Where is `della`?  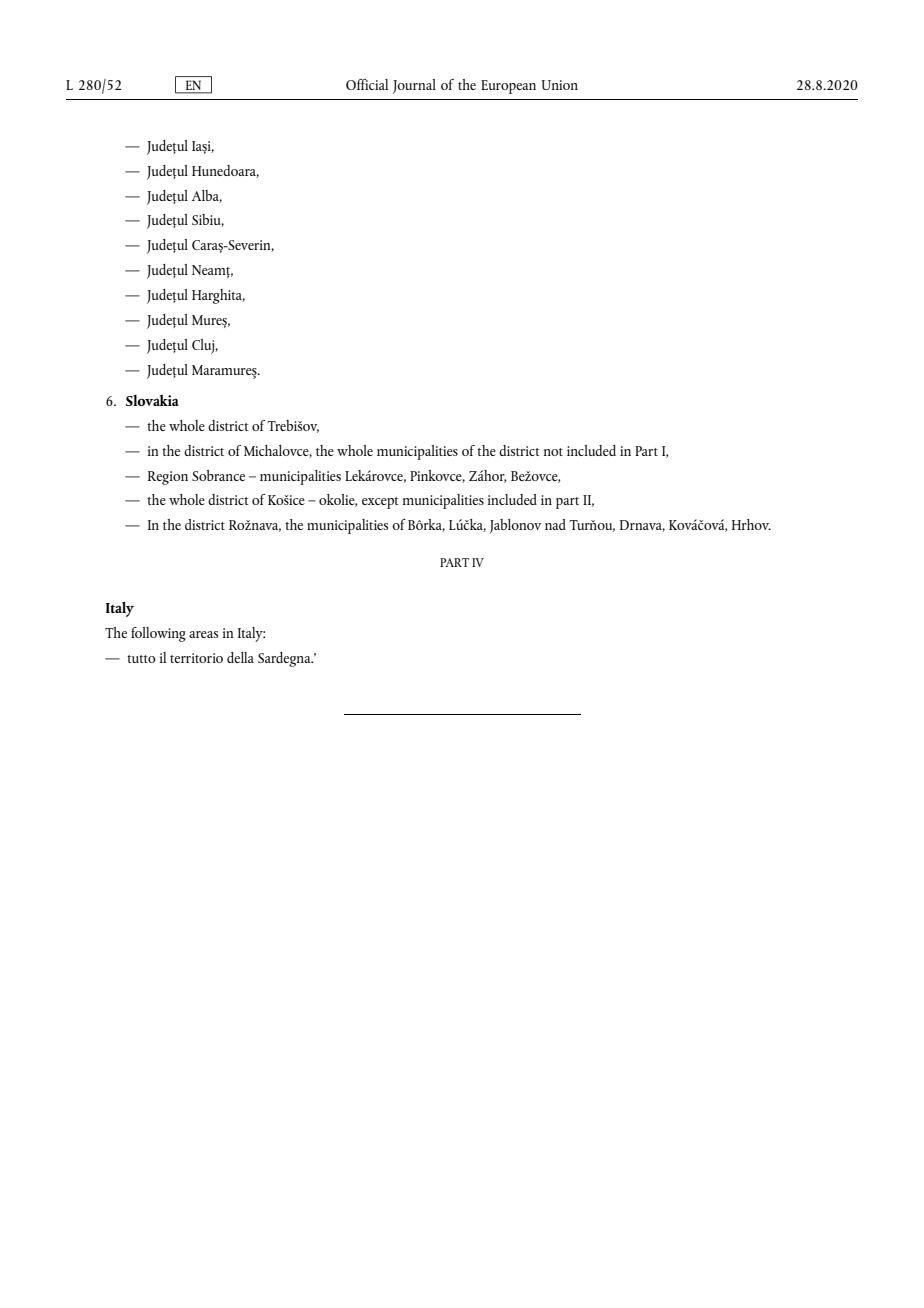
della is located at coordinates (240, 657).
